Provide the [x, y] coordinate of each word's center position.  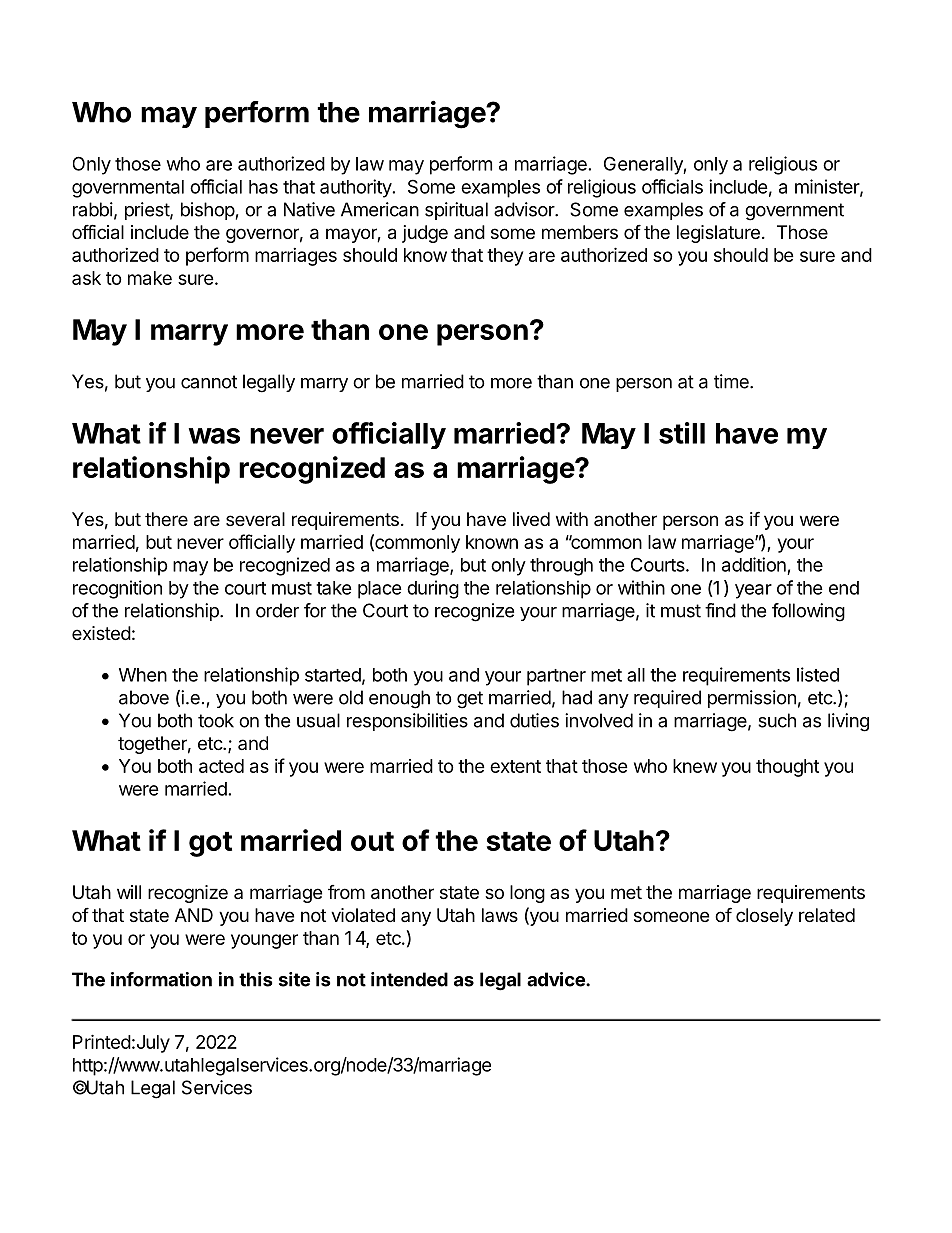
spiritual [456, 211]
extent [515, 766]
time [732, 381]
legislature [718, 234]
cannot [209, 382]
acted [221, 766]
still [682, 433]
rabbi [93, 209]
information [161, 979]
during [433, 589]
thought [787, 768]
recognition [117, 589]
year [753, 591]
